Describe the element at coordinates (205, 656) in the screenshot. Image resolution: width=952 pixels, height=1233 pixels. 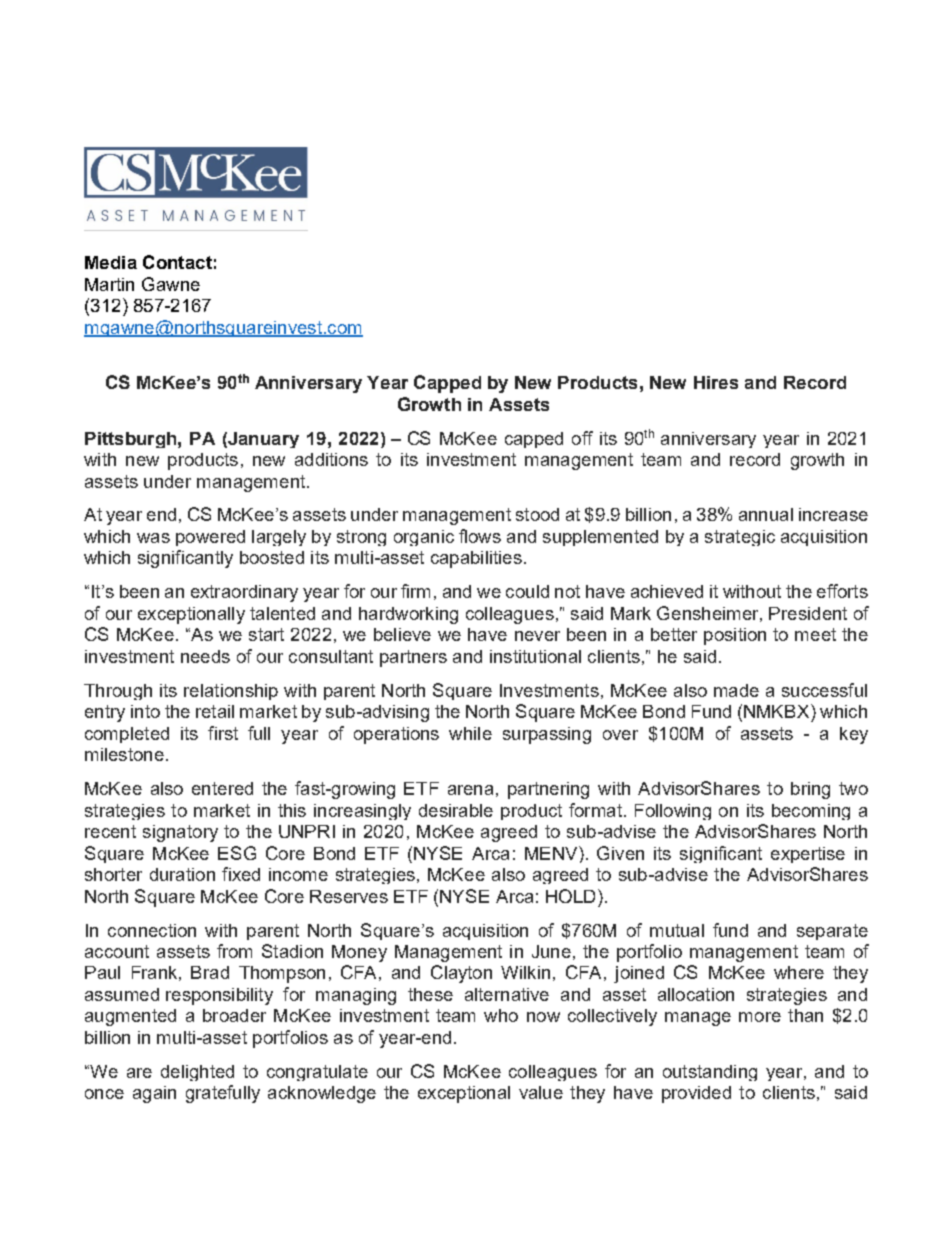
I see `needs` at that location.
